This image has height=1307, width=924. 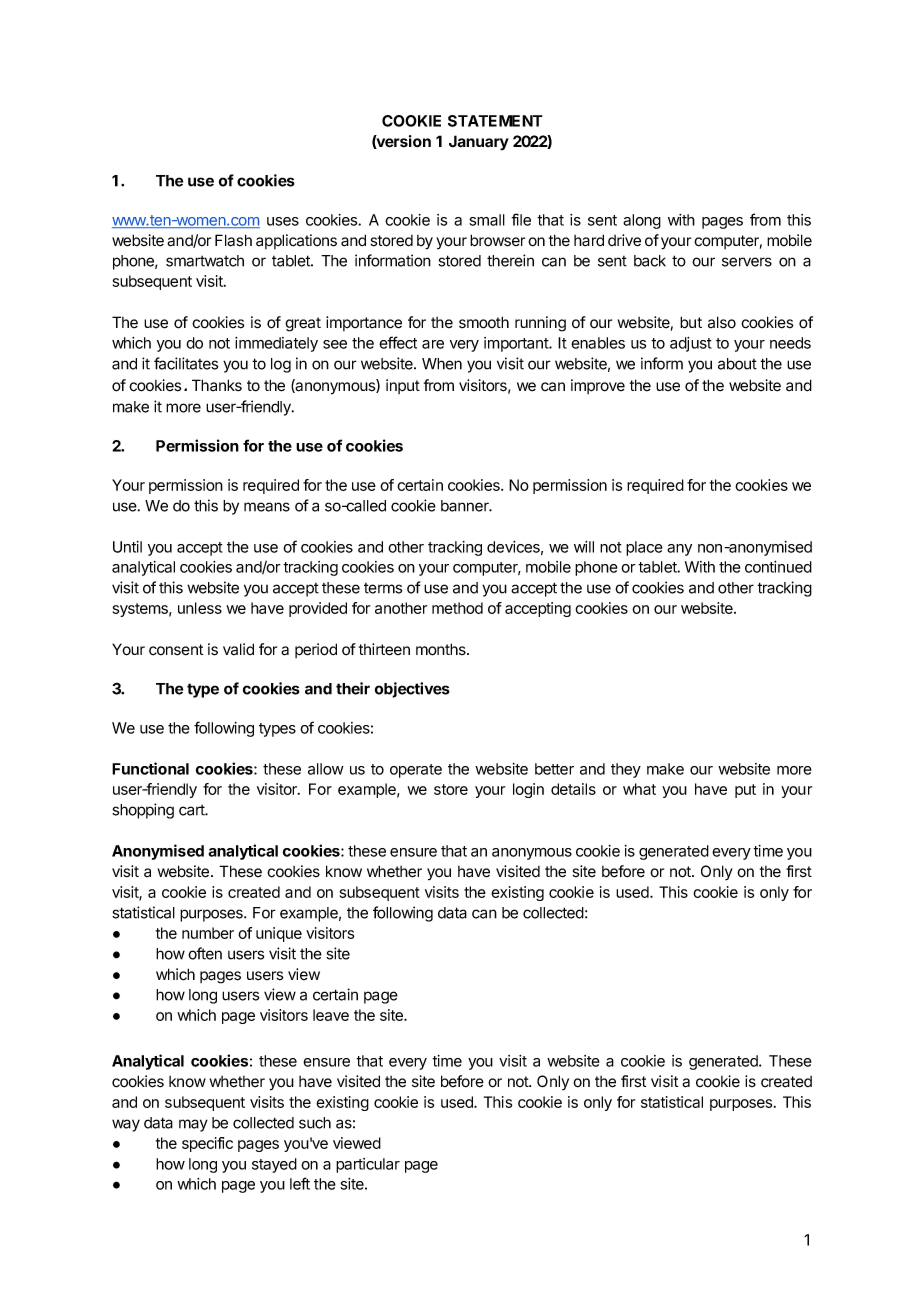 I want to click on Flash, so click(x=233, y=240).
